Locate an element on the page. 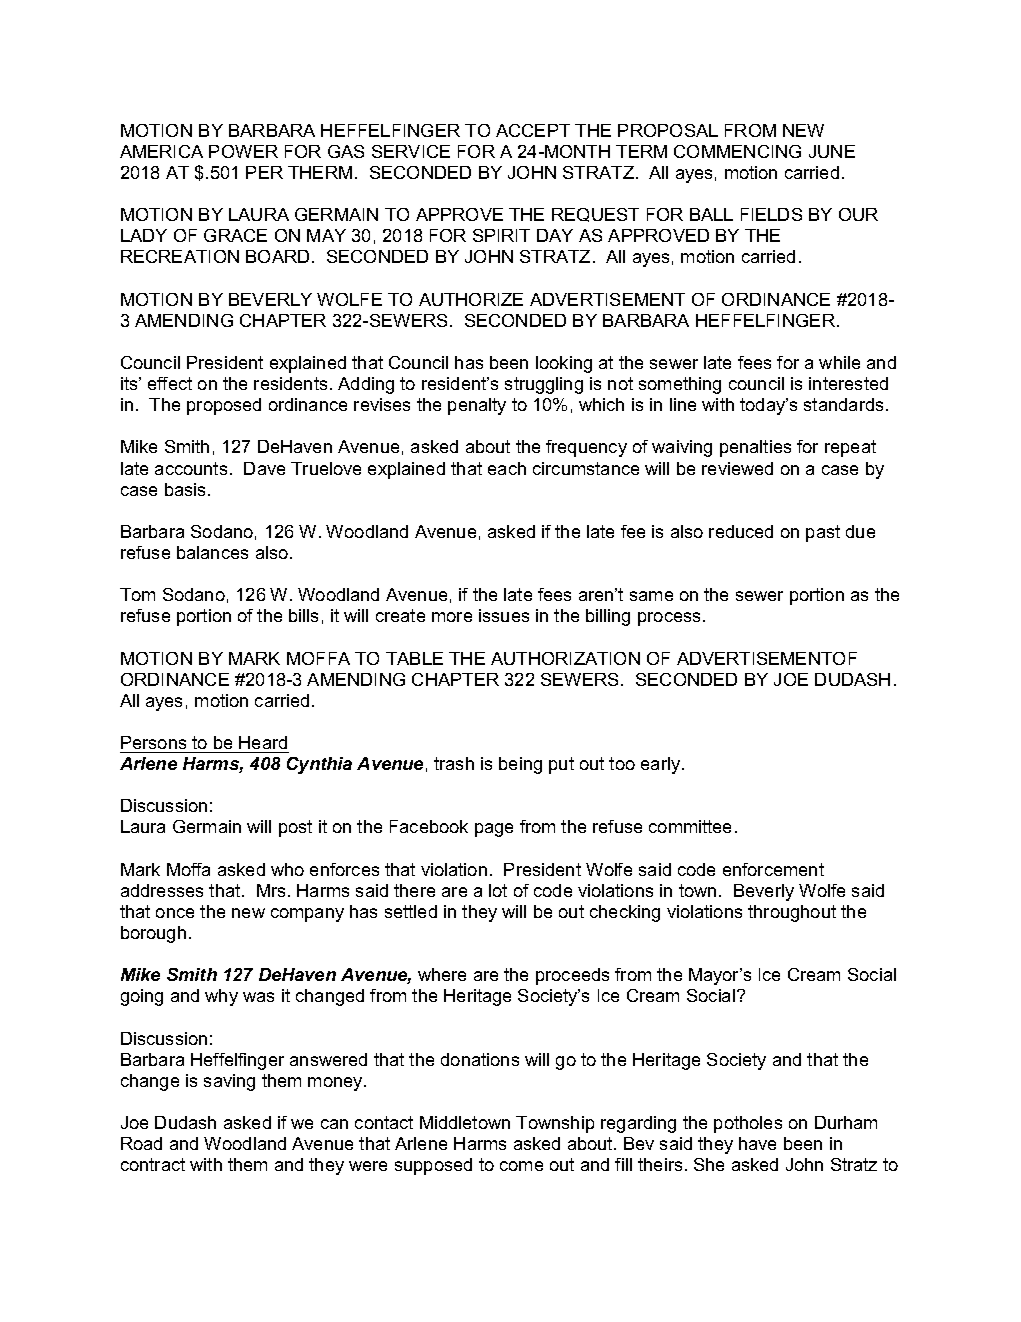 This document has width=1021, height=1322. post is located at coordinates (295, 828).
